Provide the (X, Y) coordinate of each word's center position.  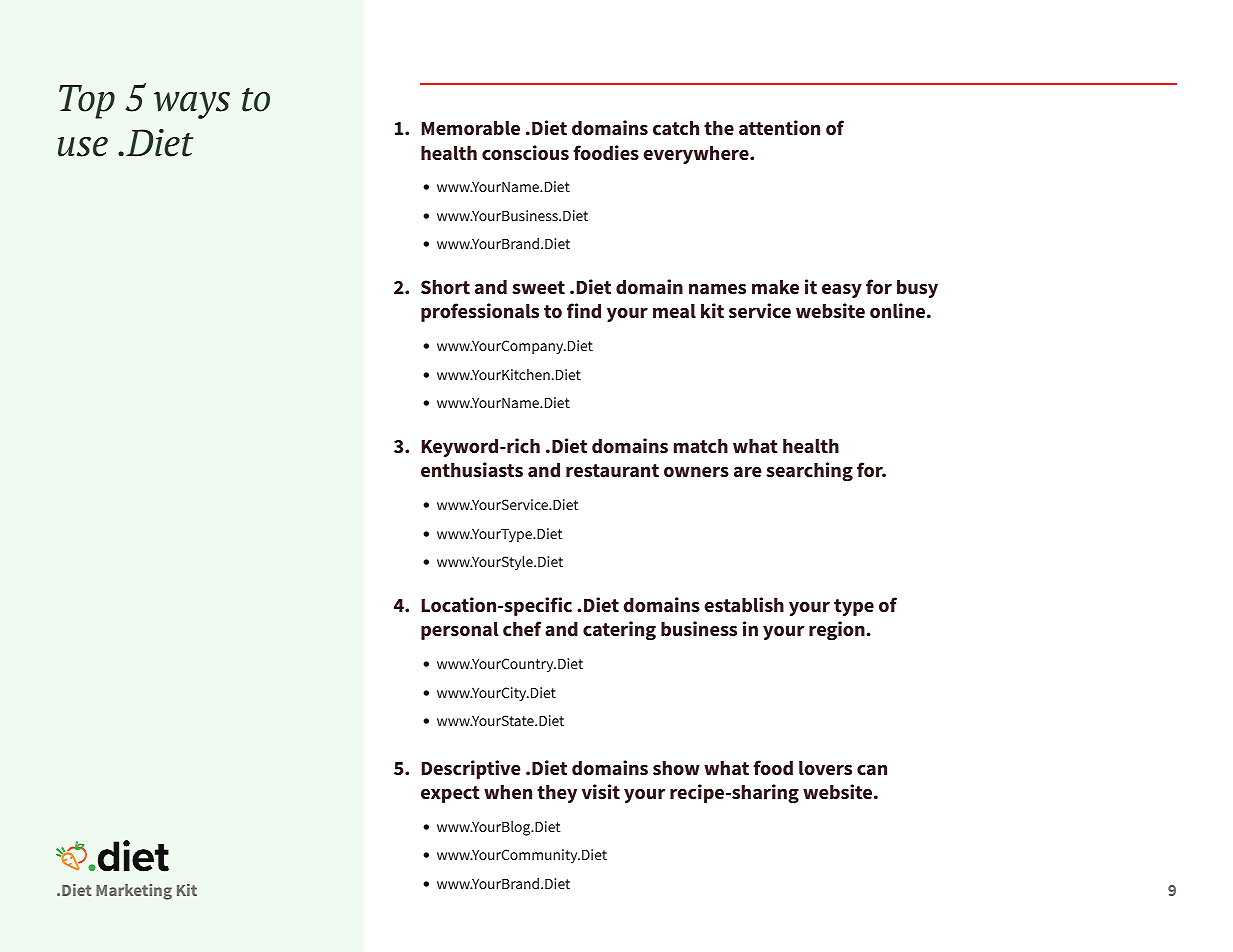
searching (809, 472)
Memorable (471, 128)
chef (522, 628)
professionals (480, 312)
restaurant (612, 470)
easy (842, 290)
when (508, 792)
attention (779, 127)
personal (460, 631)
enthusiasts (472, 469)
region (838, 631)
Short (445, 287)
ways (192, 105)
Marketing (134, 892)
